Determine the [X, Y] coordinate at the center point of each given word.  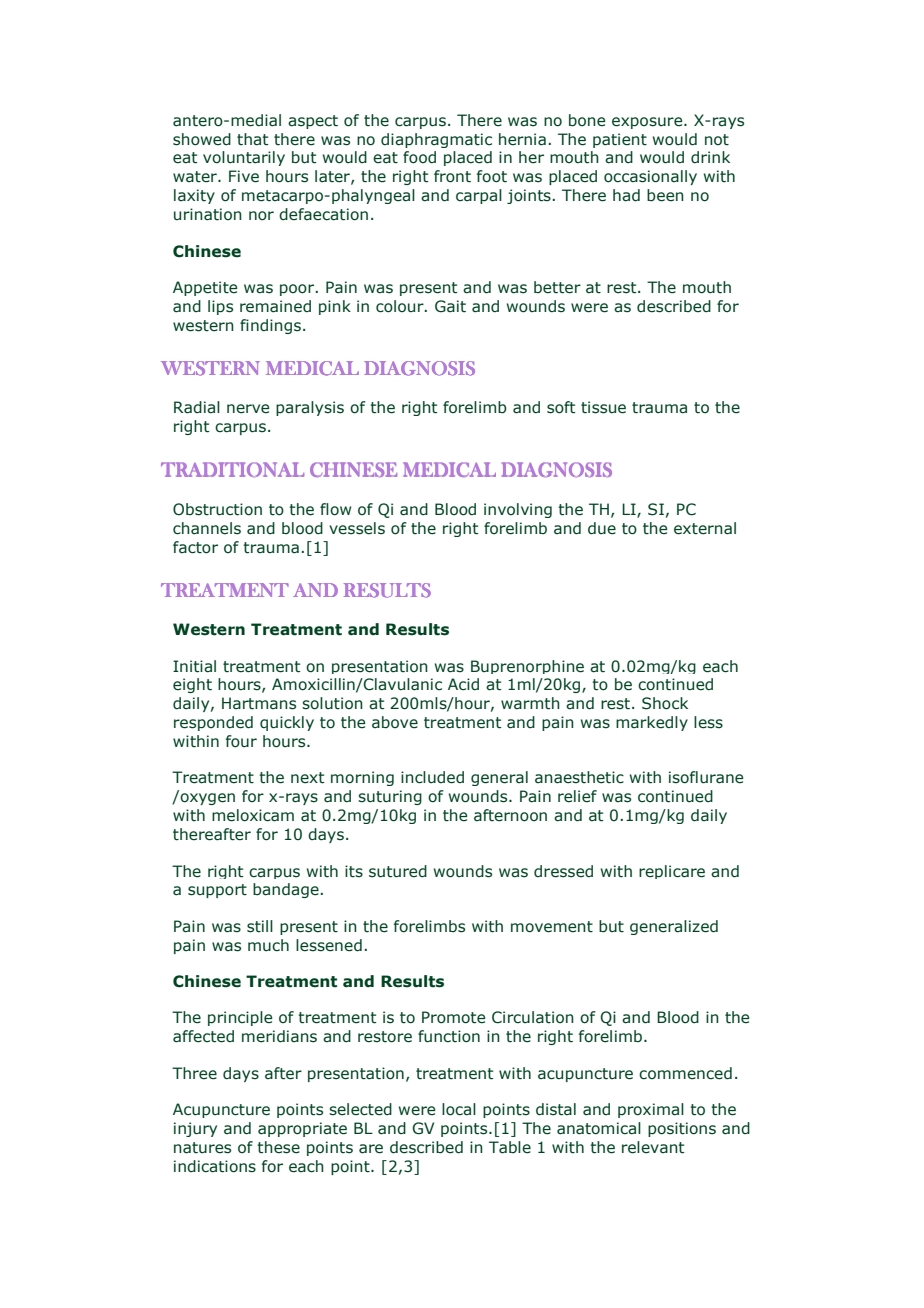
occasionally [650, 177]
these [278, 1147]
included [432, 777]
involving [518, 510]
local [459, 1109]
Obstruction [217, 509]
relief [577, 796]
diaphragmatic [436, 140]
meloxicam [253, 815]
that [253, 139]
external [705, 528]
